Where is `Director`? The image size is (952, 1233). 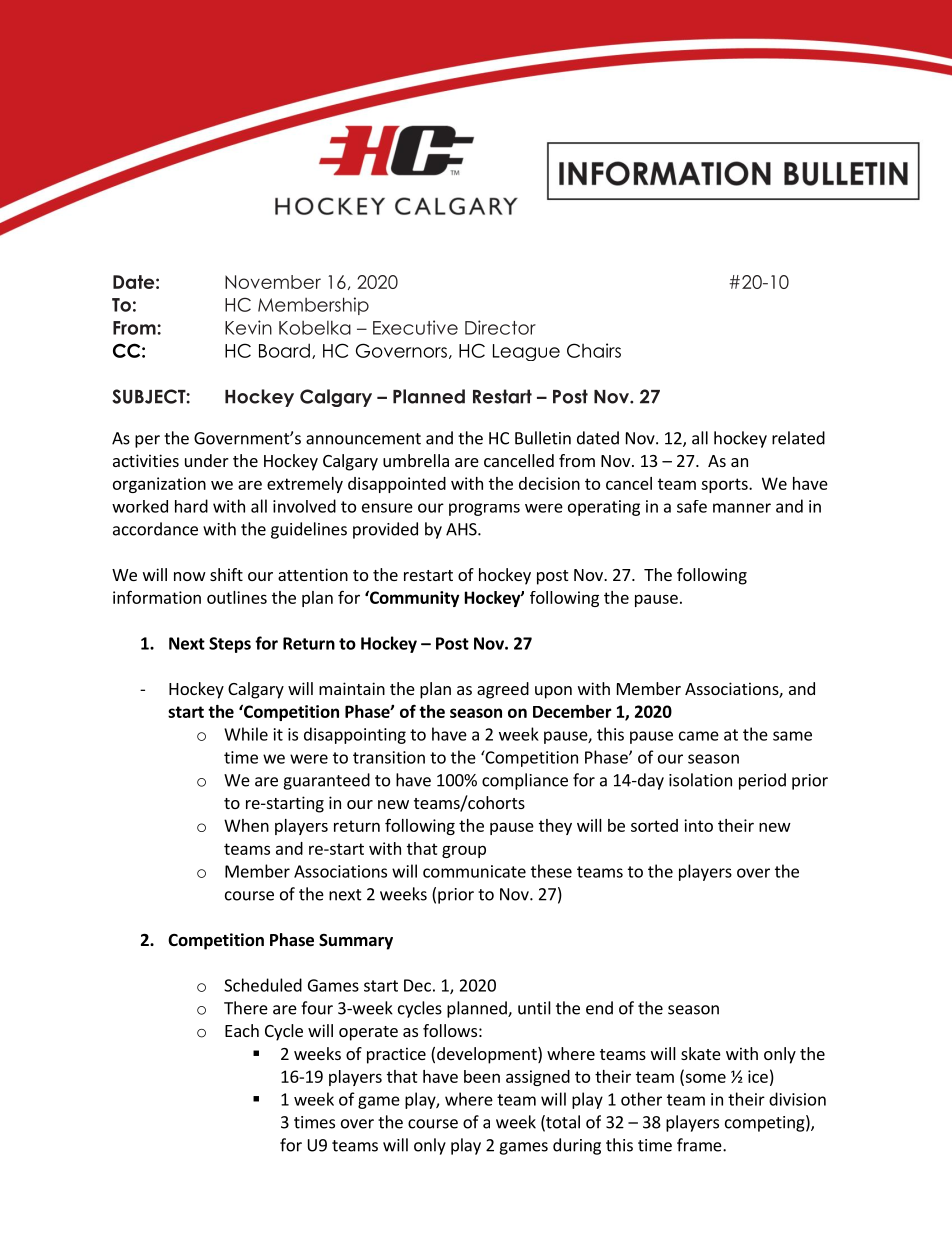
Director is located at coordinates (500, 327).
